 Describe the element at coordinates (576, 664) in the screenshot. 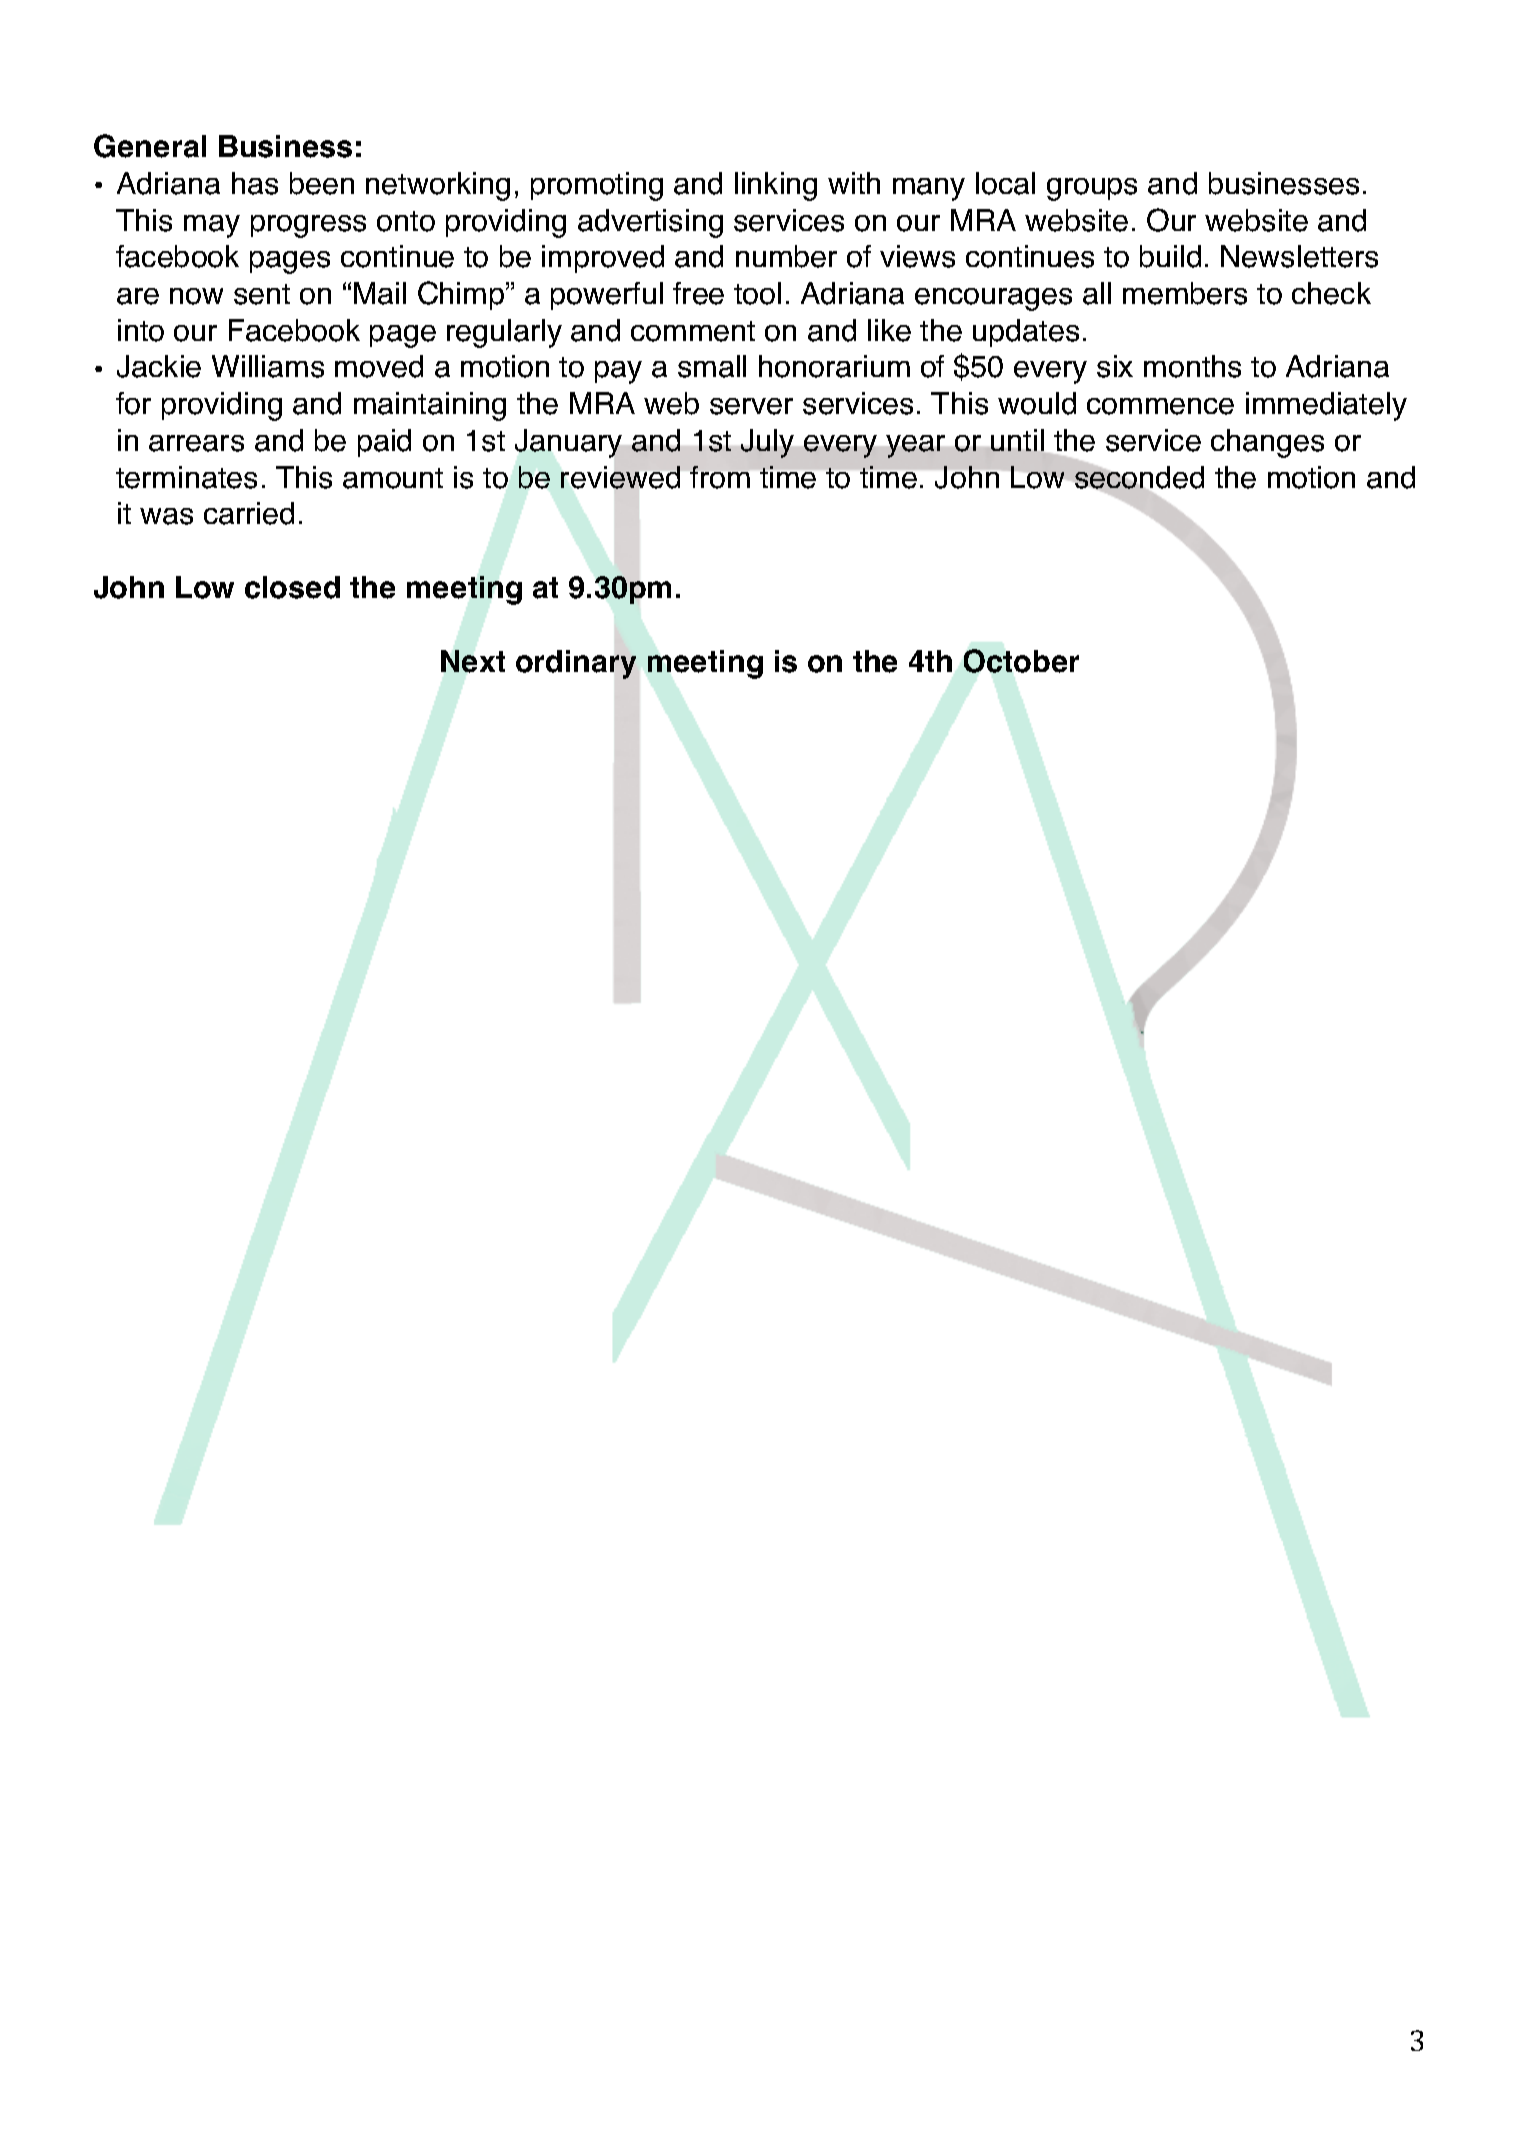

I see `ordinary` at that location.
